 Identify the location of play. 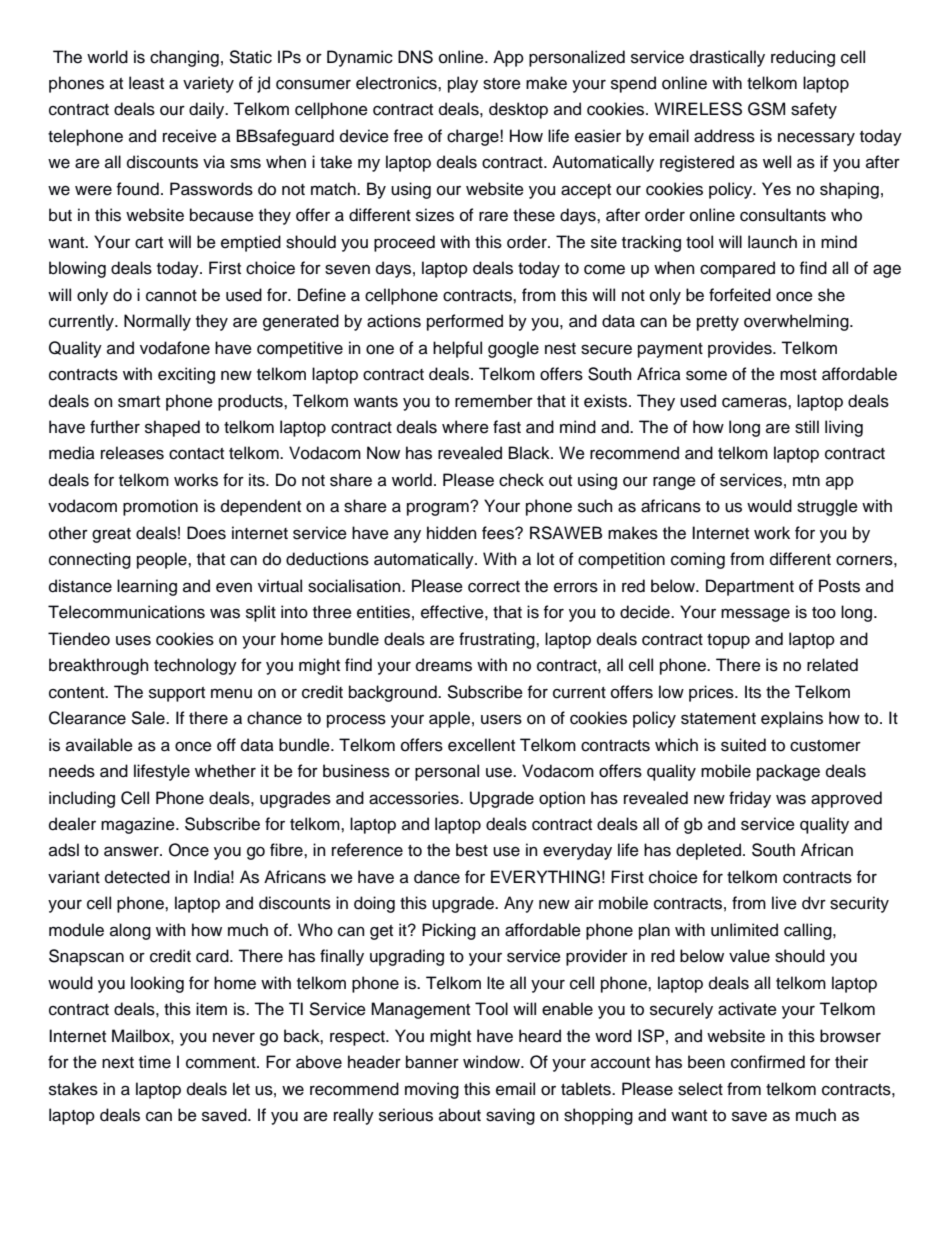
(463, 84).
